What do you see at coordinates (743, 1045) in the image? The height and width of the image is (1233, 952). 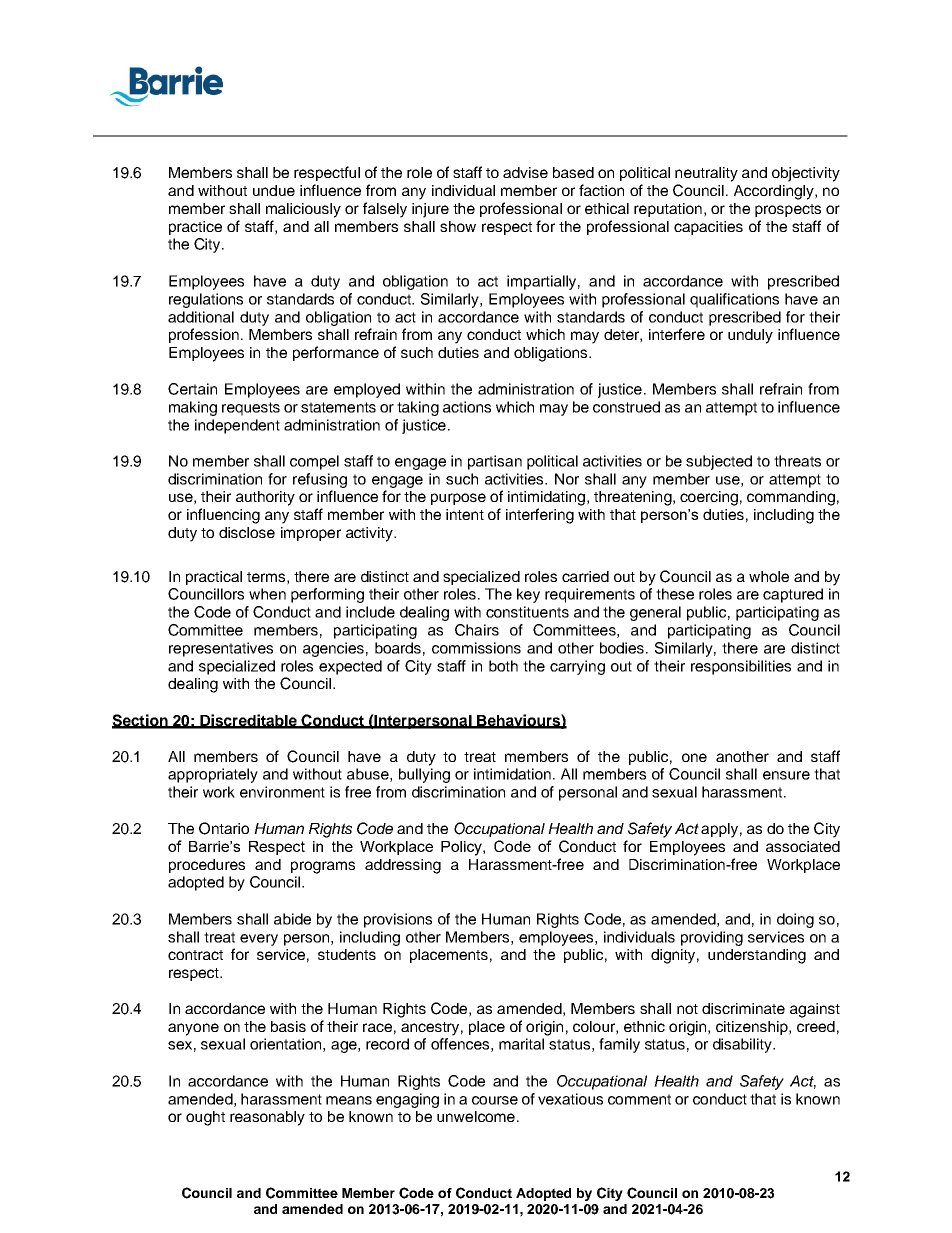 I see `disability` at bounding box center [743, 1045].
